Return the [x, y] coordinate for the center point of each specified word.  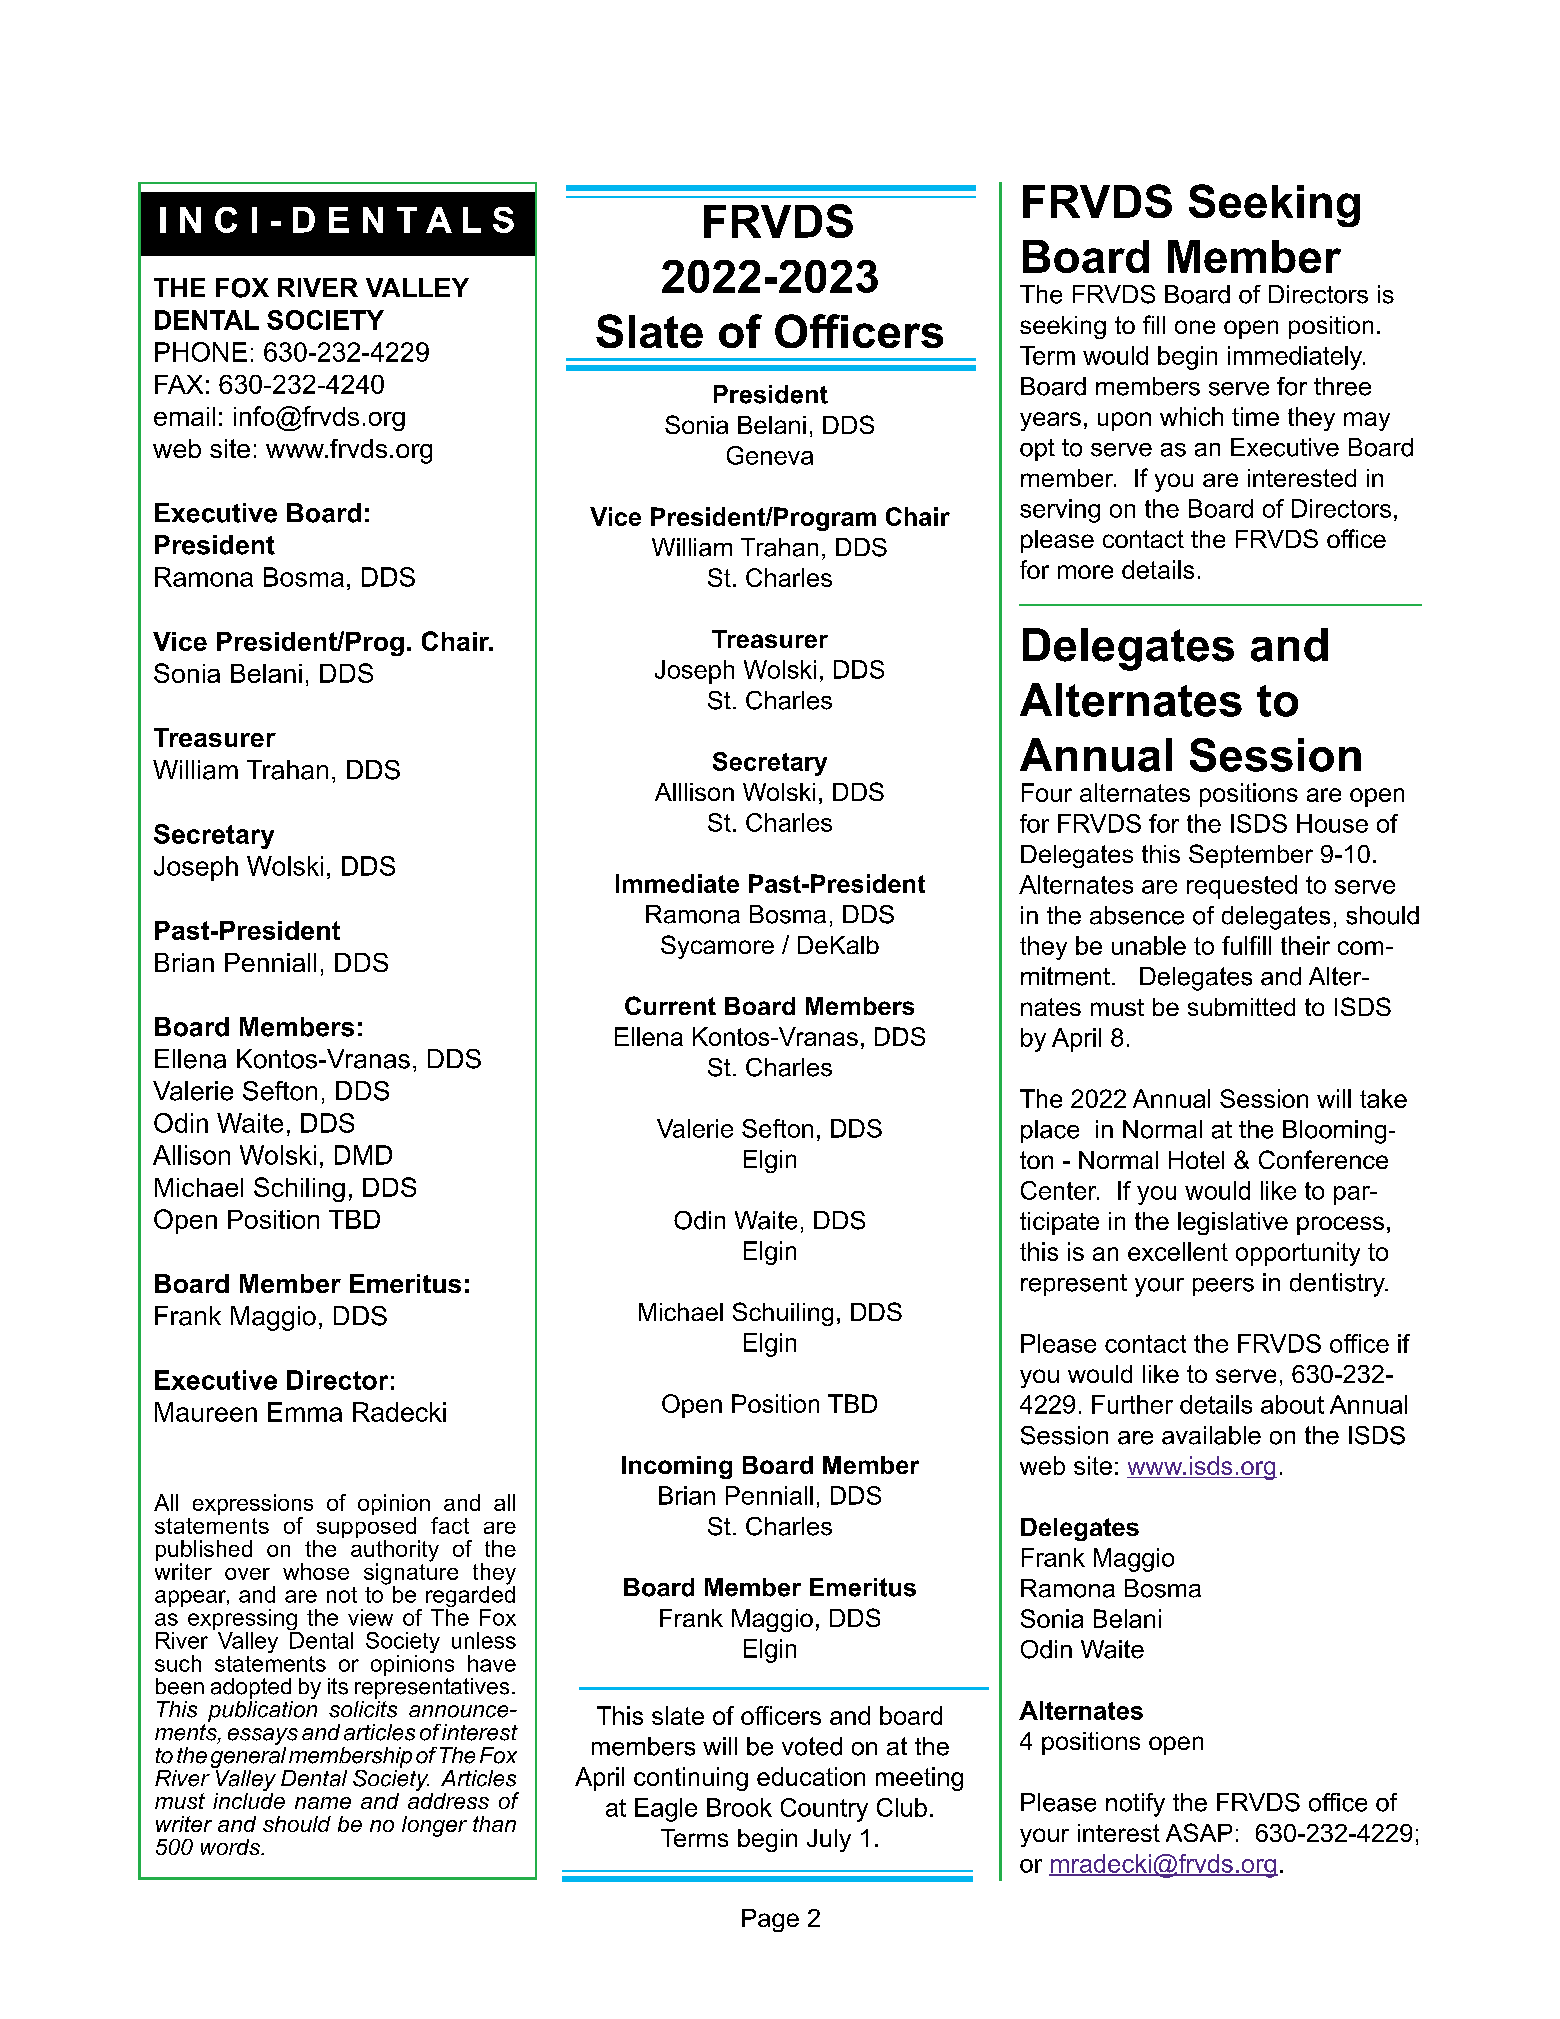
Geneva [770, 455]
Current [670, 1005]
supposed [366, 1529]
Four [1047, 792]
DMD [363, 1155]
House [1332, 823]
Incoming [677, 1467]
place [1050, 1131]
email [184, 416]
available [1211, 1435]
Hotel [1196, 1160]
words [232, 1847]
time [1255, 416]
